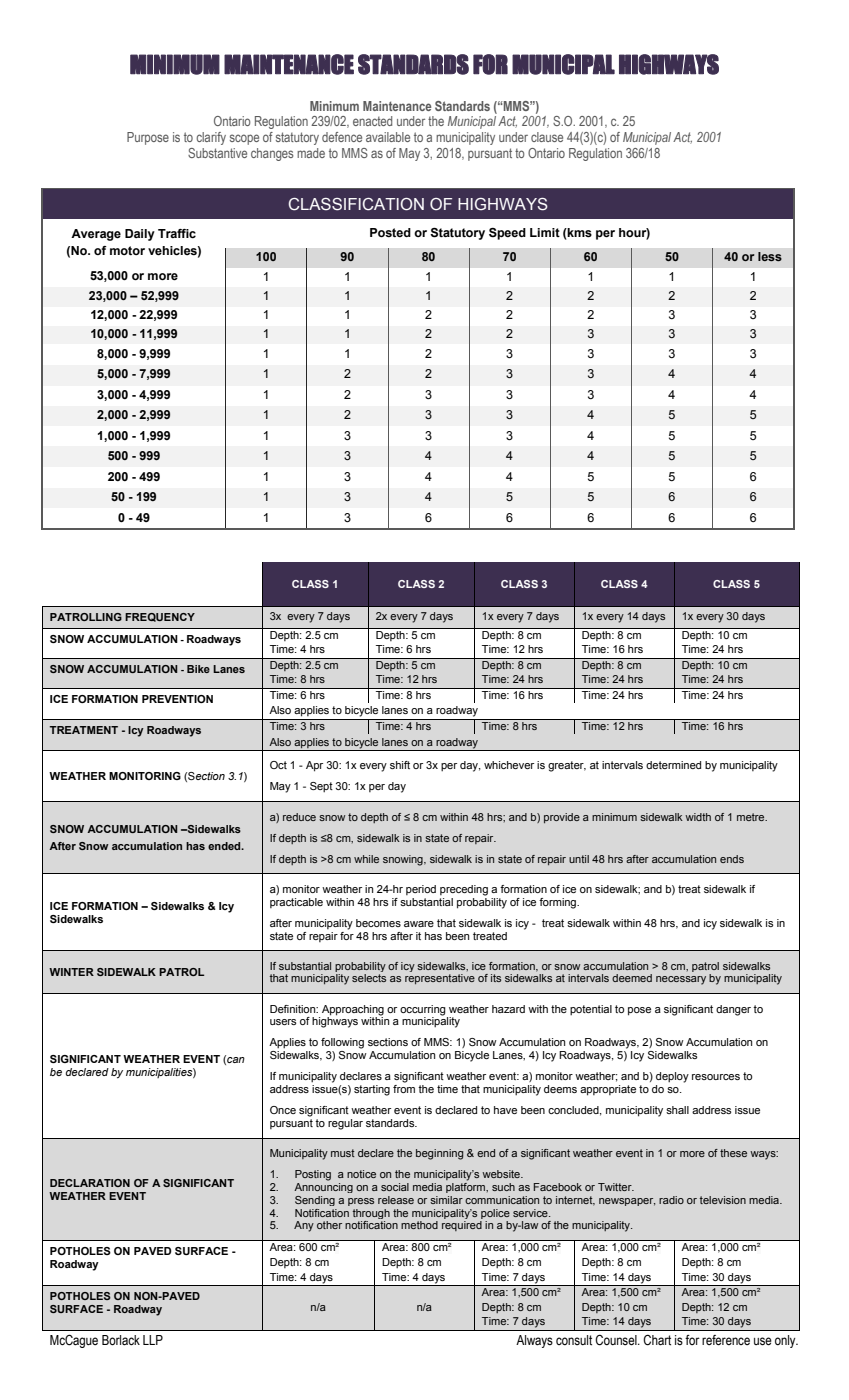  Describe the element at coordinates (423, 1010) in the document. I see `occurring` at that location.
